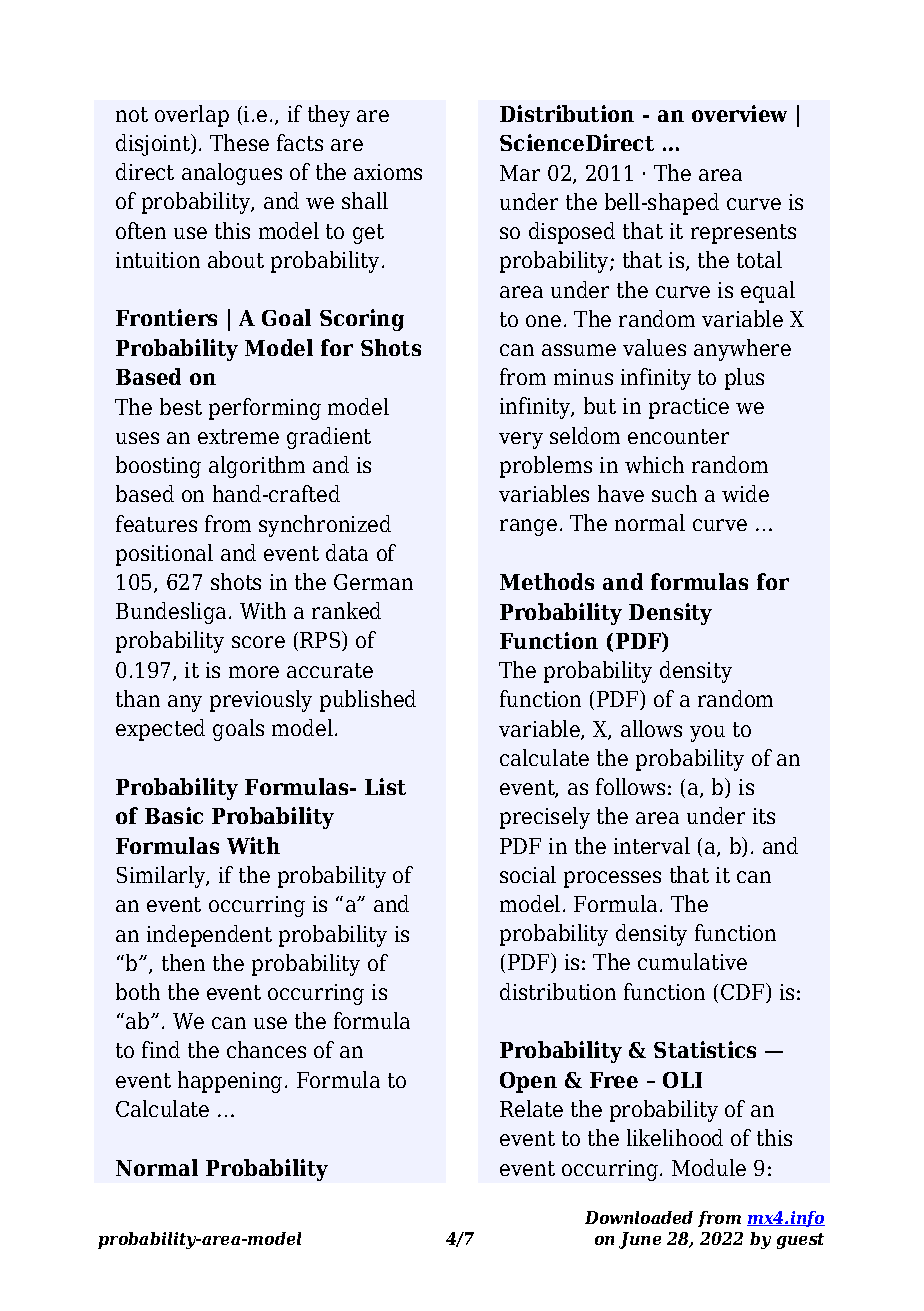 This screenshot has height=1311, width=924. I want to click on social, so click(528, 874).
